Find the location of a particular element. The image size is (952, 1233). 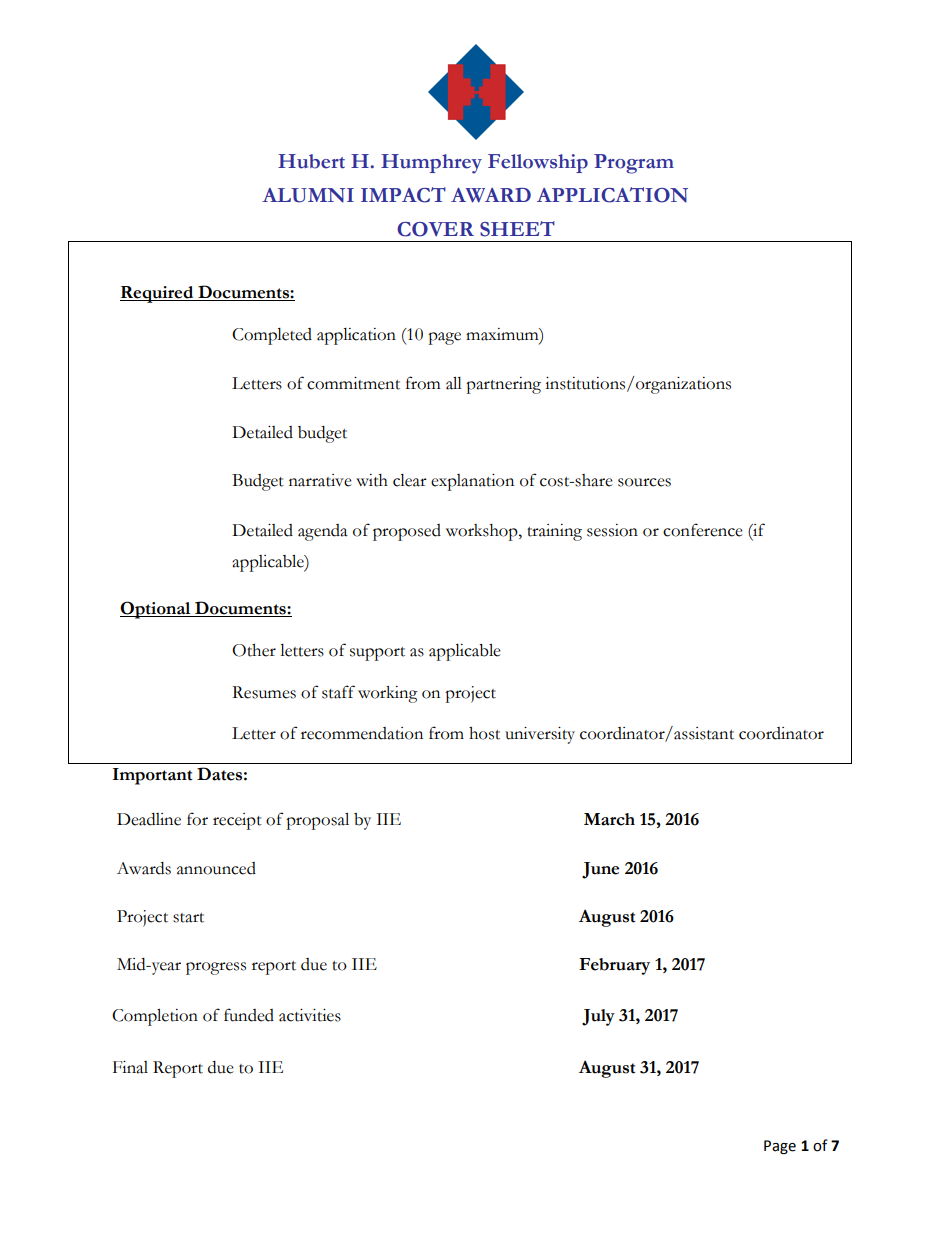

Program is located at coordinates (634, 164).
